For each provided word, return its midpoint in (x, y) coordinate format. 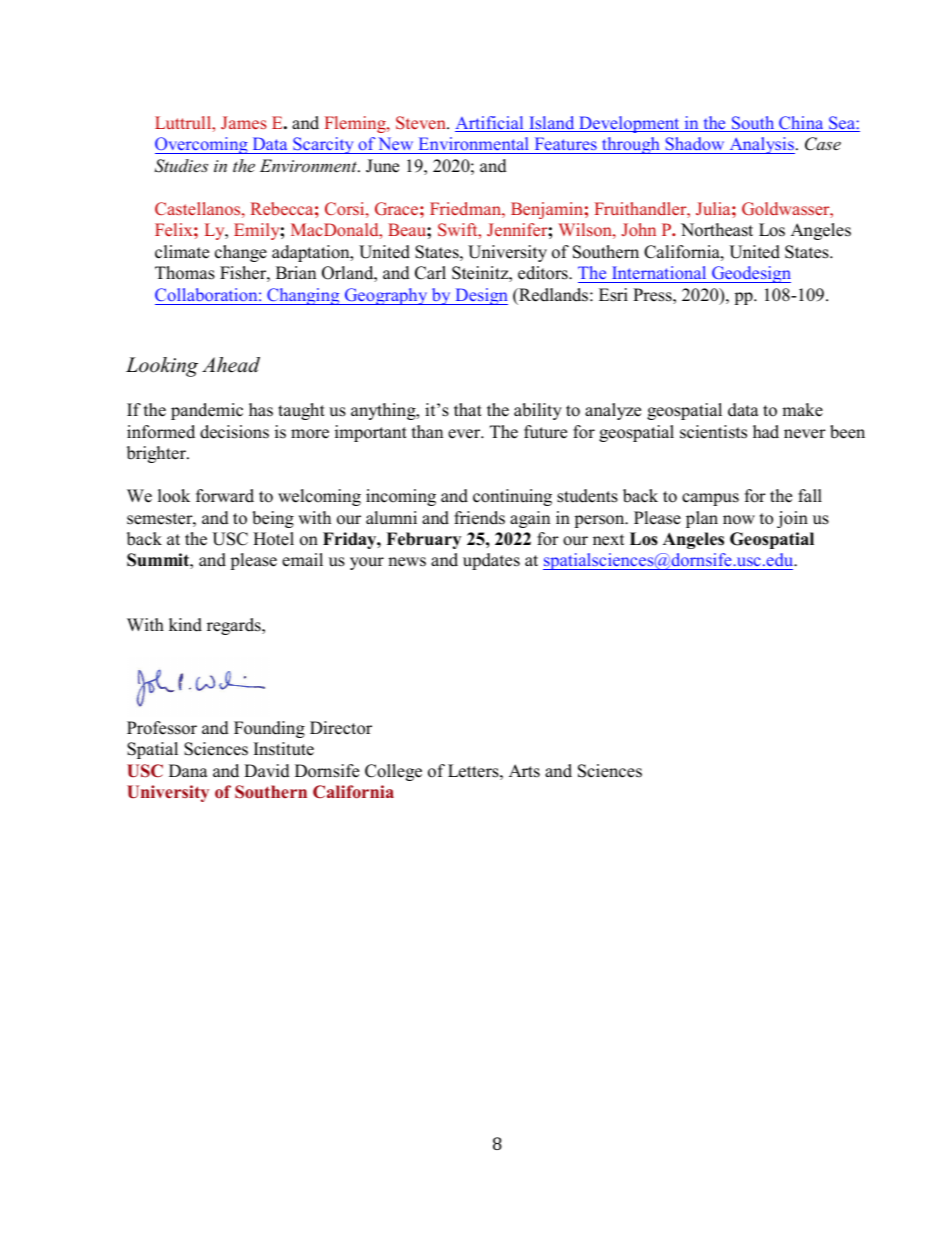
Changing (303, 296)
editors (544, 273)
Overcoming (202, 145)
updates (491, 561)
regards (235, 626)
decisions (234, 432)
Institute (284, 749)
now (739, 520)
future (545, 432)
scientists (713, 432)
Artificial (490, 124)
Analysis (761, 145)
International (659, 274)
